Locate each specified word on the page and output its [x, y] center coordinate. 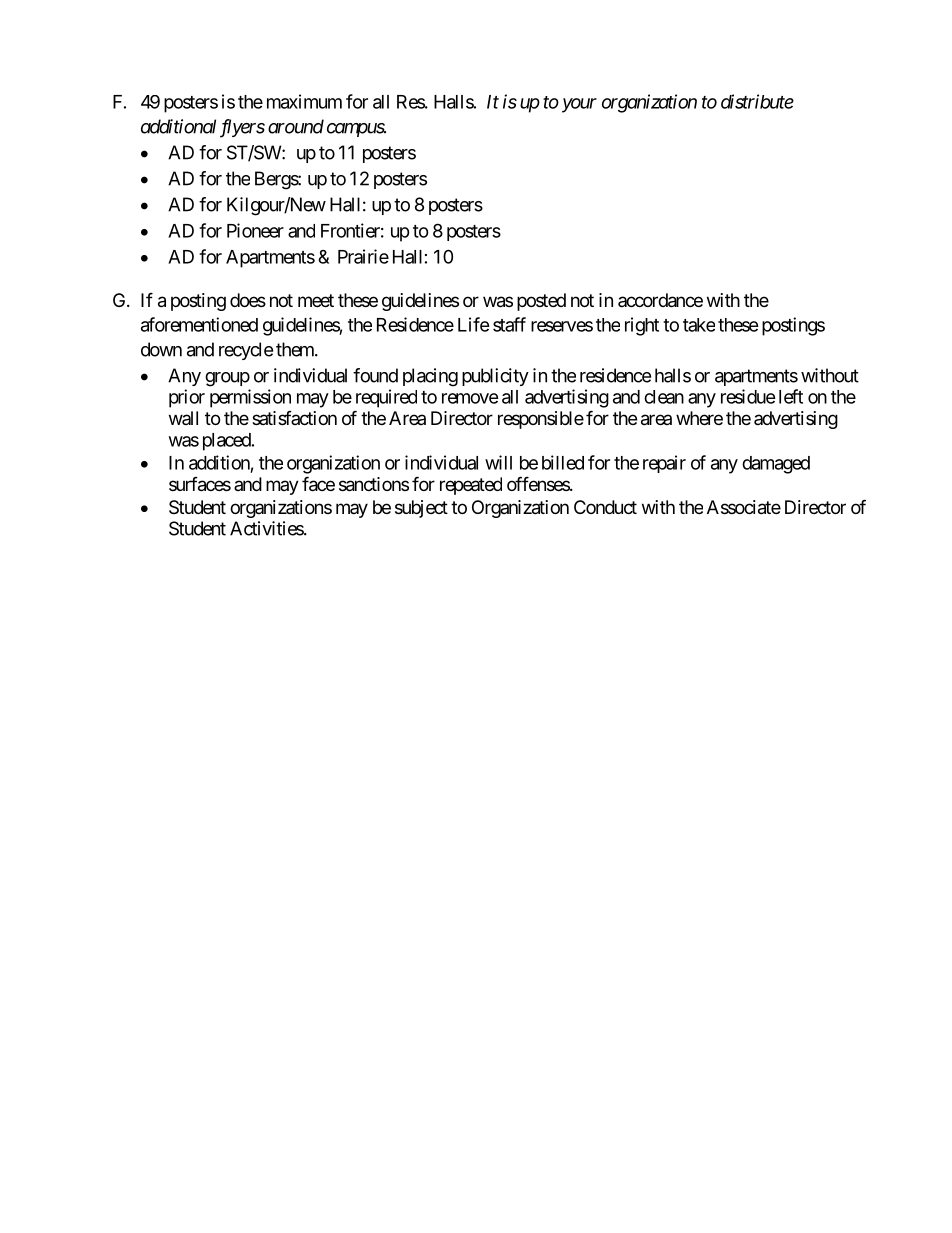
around [296, 126]
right [642, 326]
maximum [304, 101]
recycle [246, 351]
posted [541, 302]
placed [227, 442]
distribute [757, 101]
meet [316, 300]
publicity [495, 377]
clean [664, 397]
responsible [541, 420]
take [699, 325]
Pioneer [255, 230]
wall [183, 418]
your [579, 105]
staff [509, 324]
